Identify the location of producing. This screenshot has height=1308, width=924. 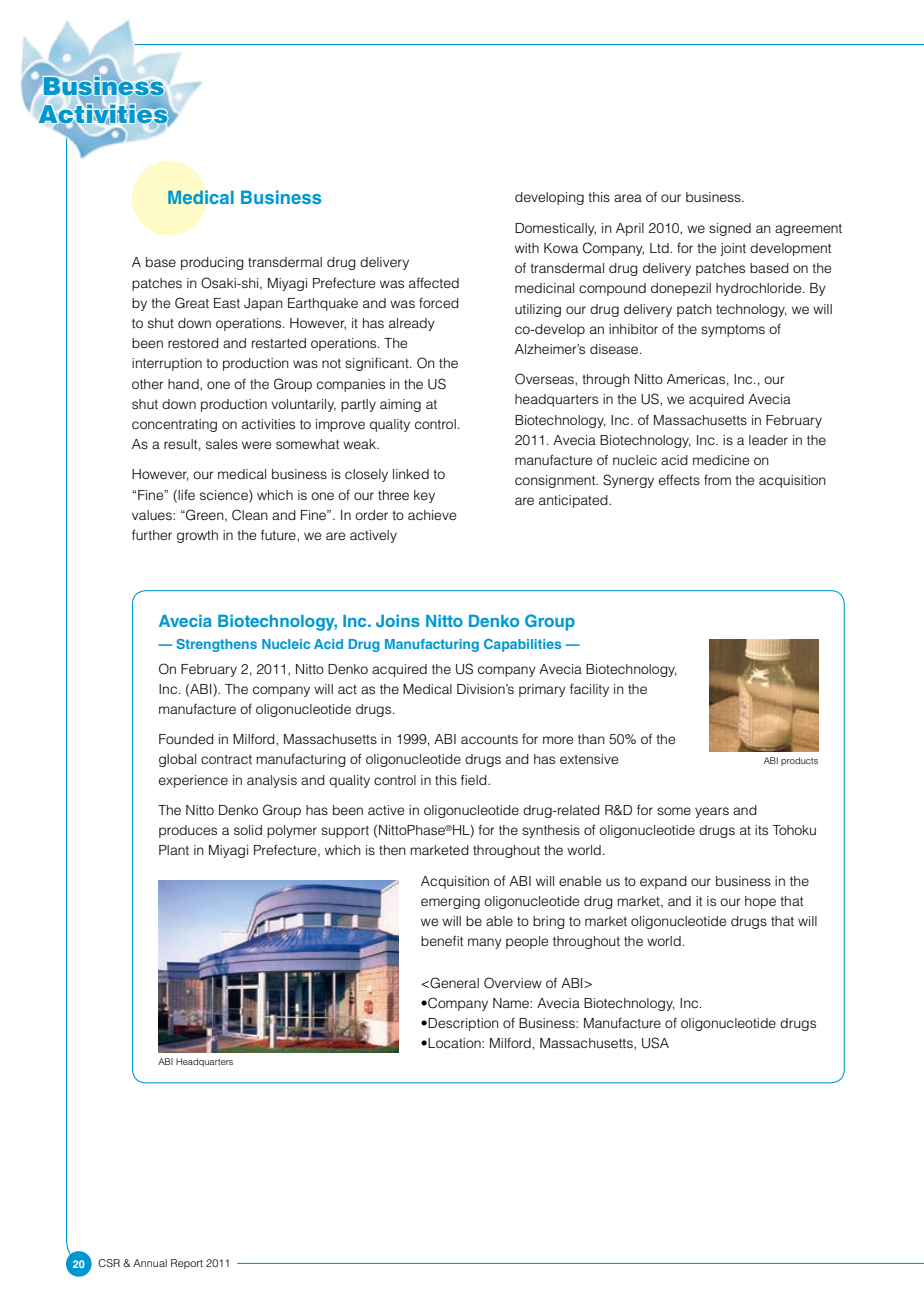
(212, 263).
